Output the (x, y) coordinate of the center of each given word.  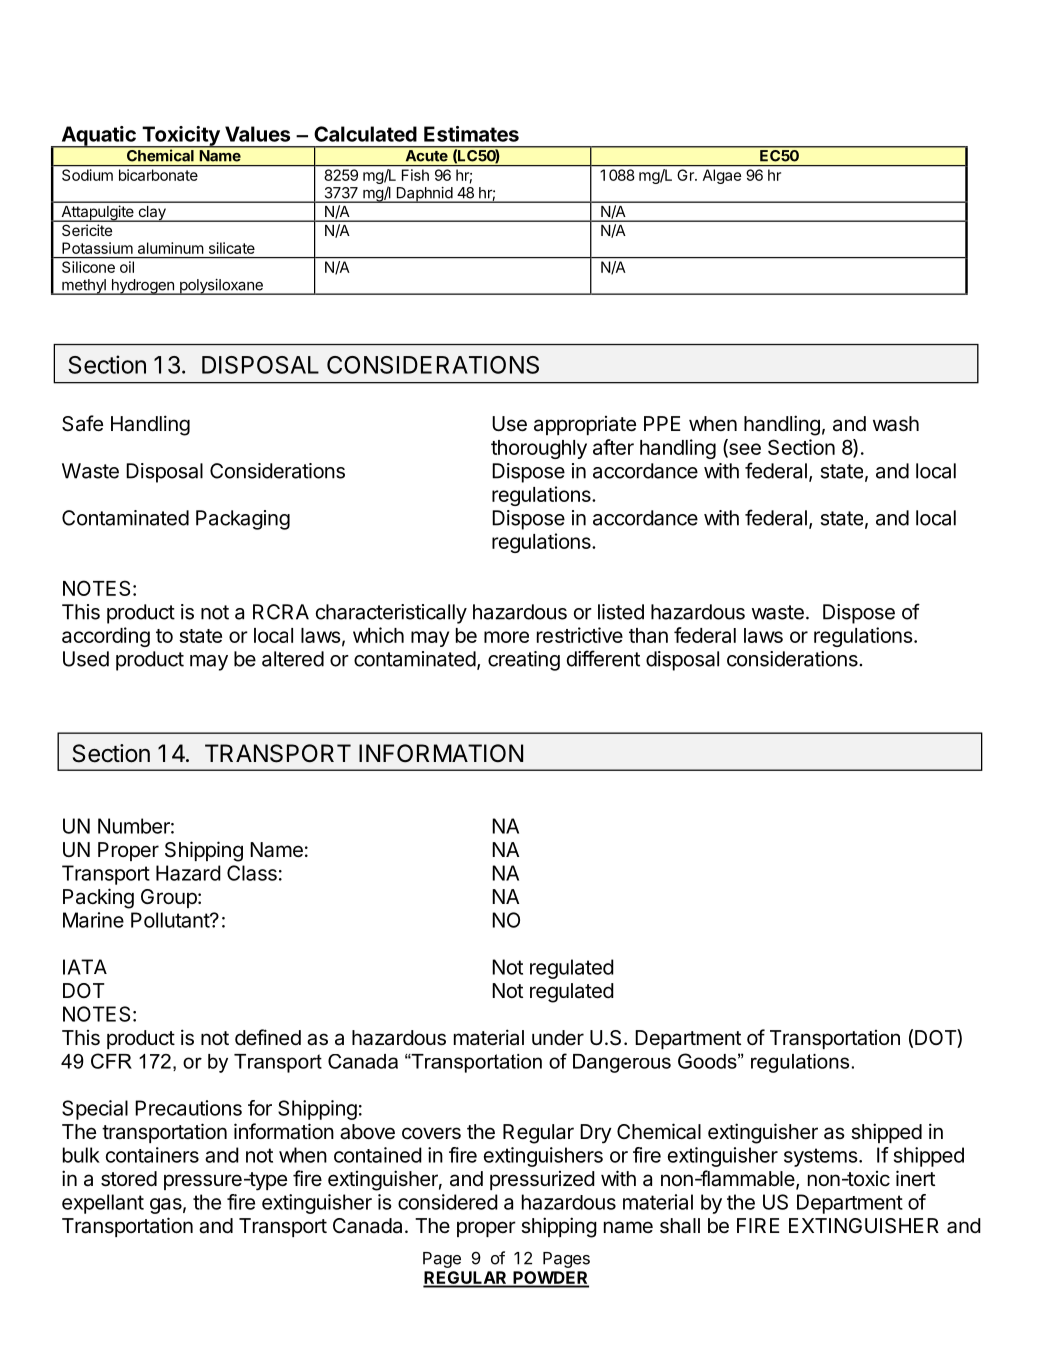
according (106, 637)
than (648, 635)
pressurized (542, 1180)
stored (129, 1179)
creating (524, 661)
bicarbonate (158, 175)
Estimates (471, 134)
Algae (722, 176)
